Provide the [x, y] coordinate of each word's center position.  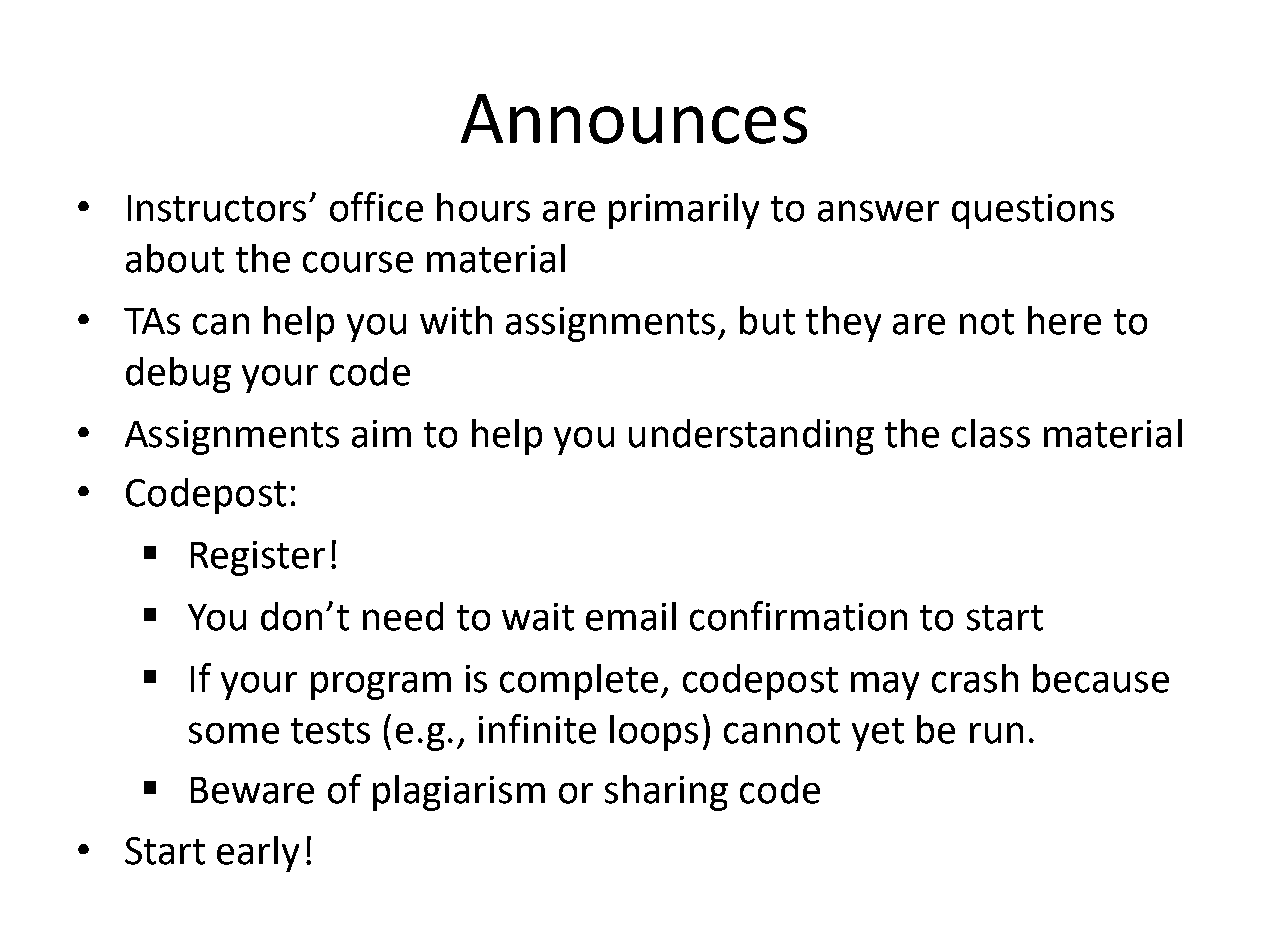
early [258, 854]
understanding [751, 437]
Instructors [217, 208]
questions [1033, 211]
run [996, 733]
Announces [634, 119]
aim [381, 434]
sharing [666, 793]
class [991, 433]
